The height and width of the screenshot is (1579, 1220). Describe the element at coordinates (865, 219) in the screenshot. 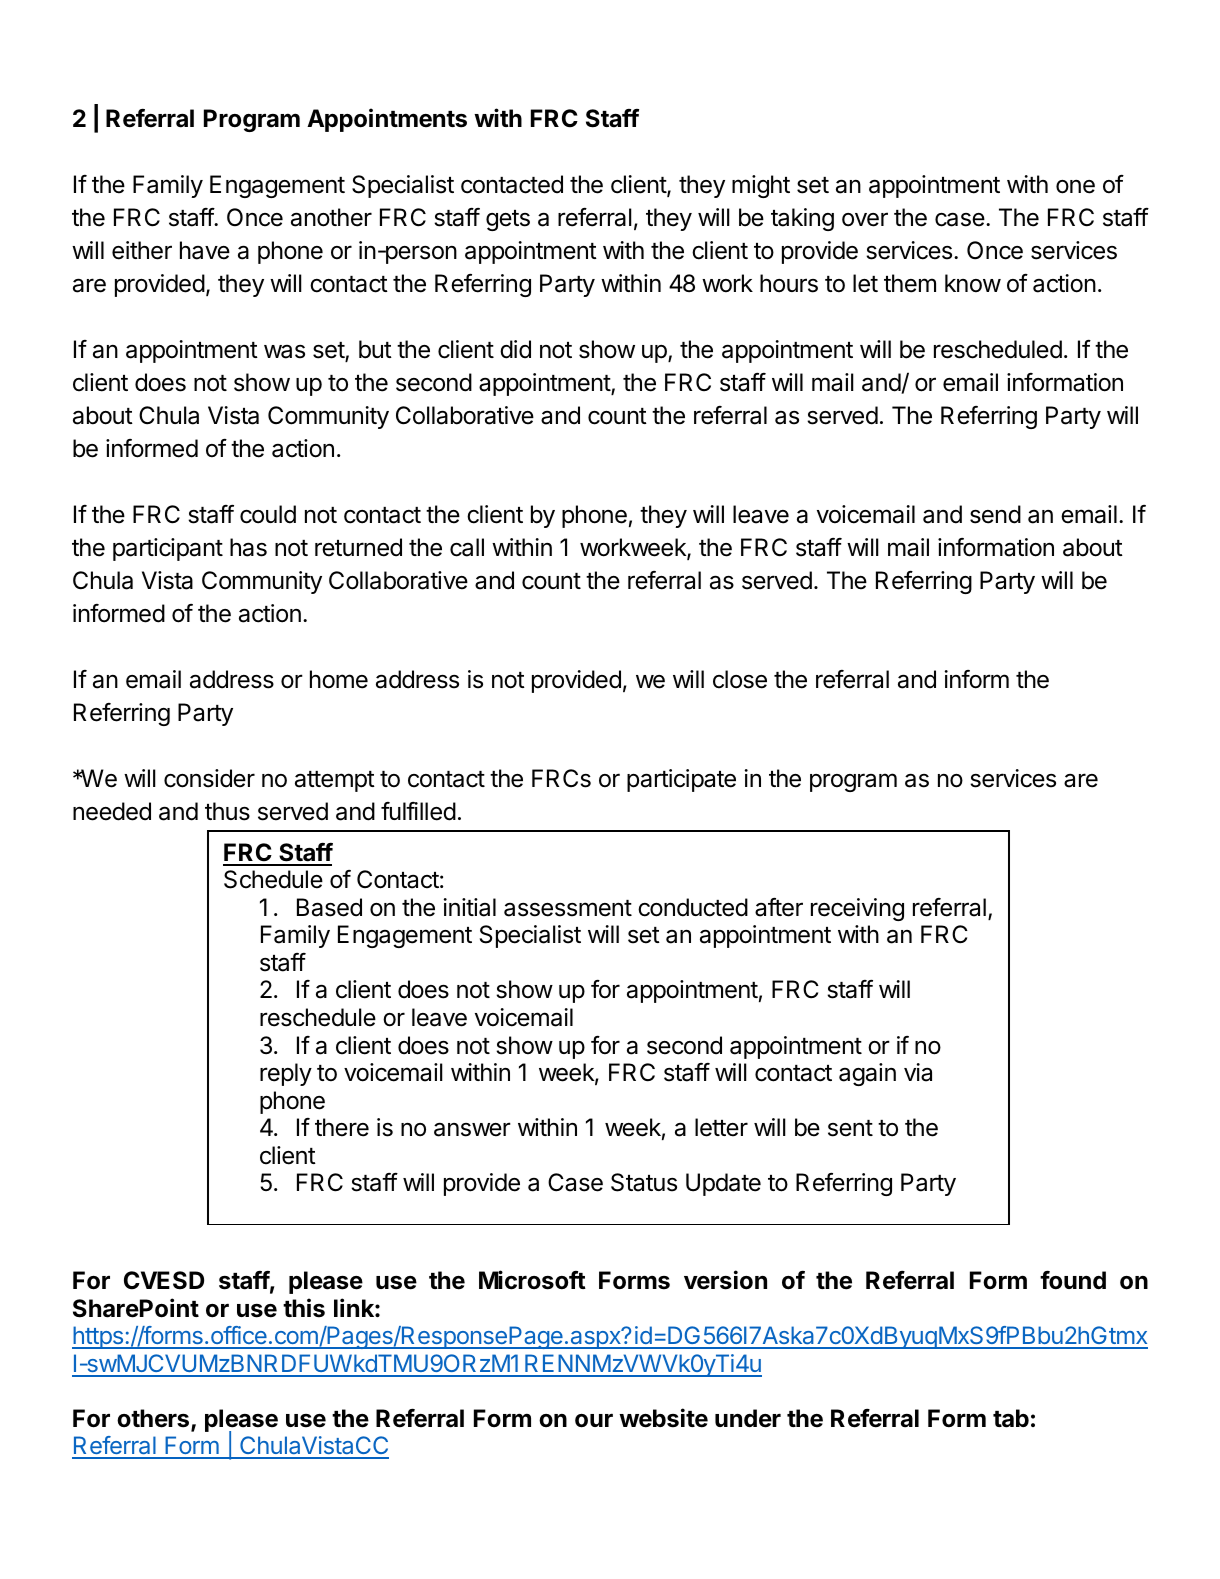

I see `over` at that location.
